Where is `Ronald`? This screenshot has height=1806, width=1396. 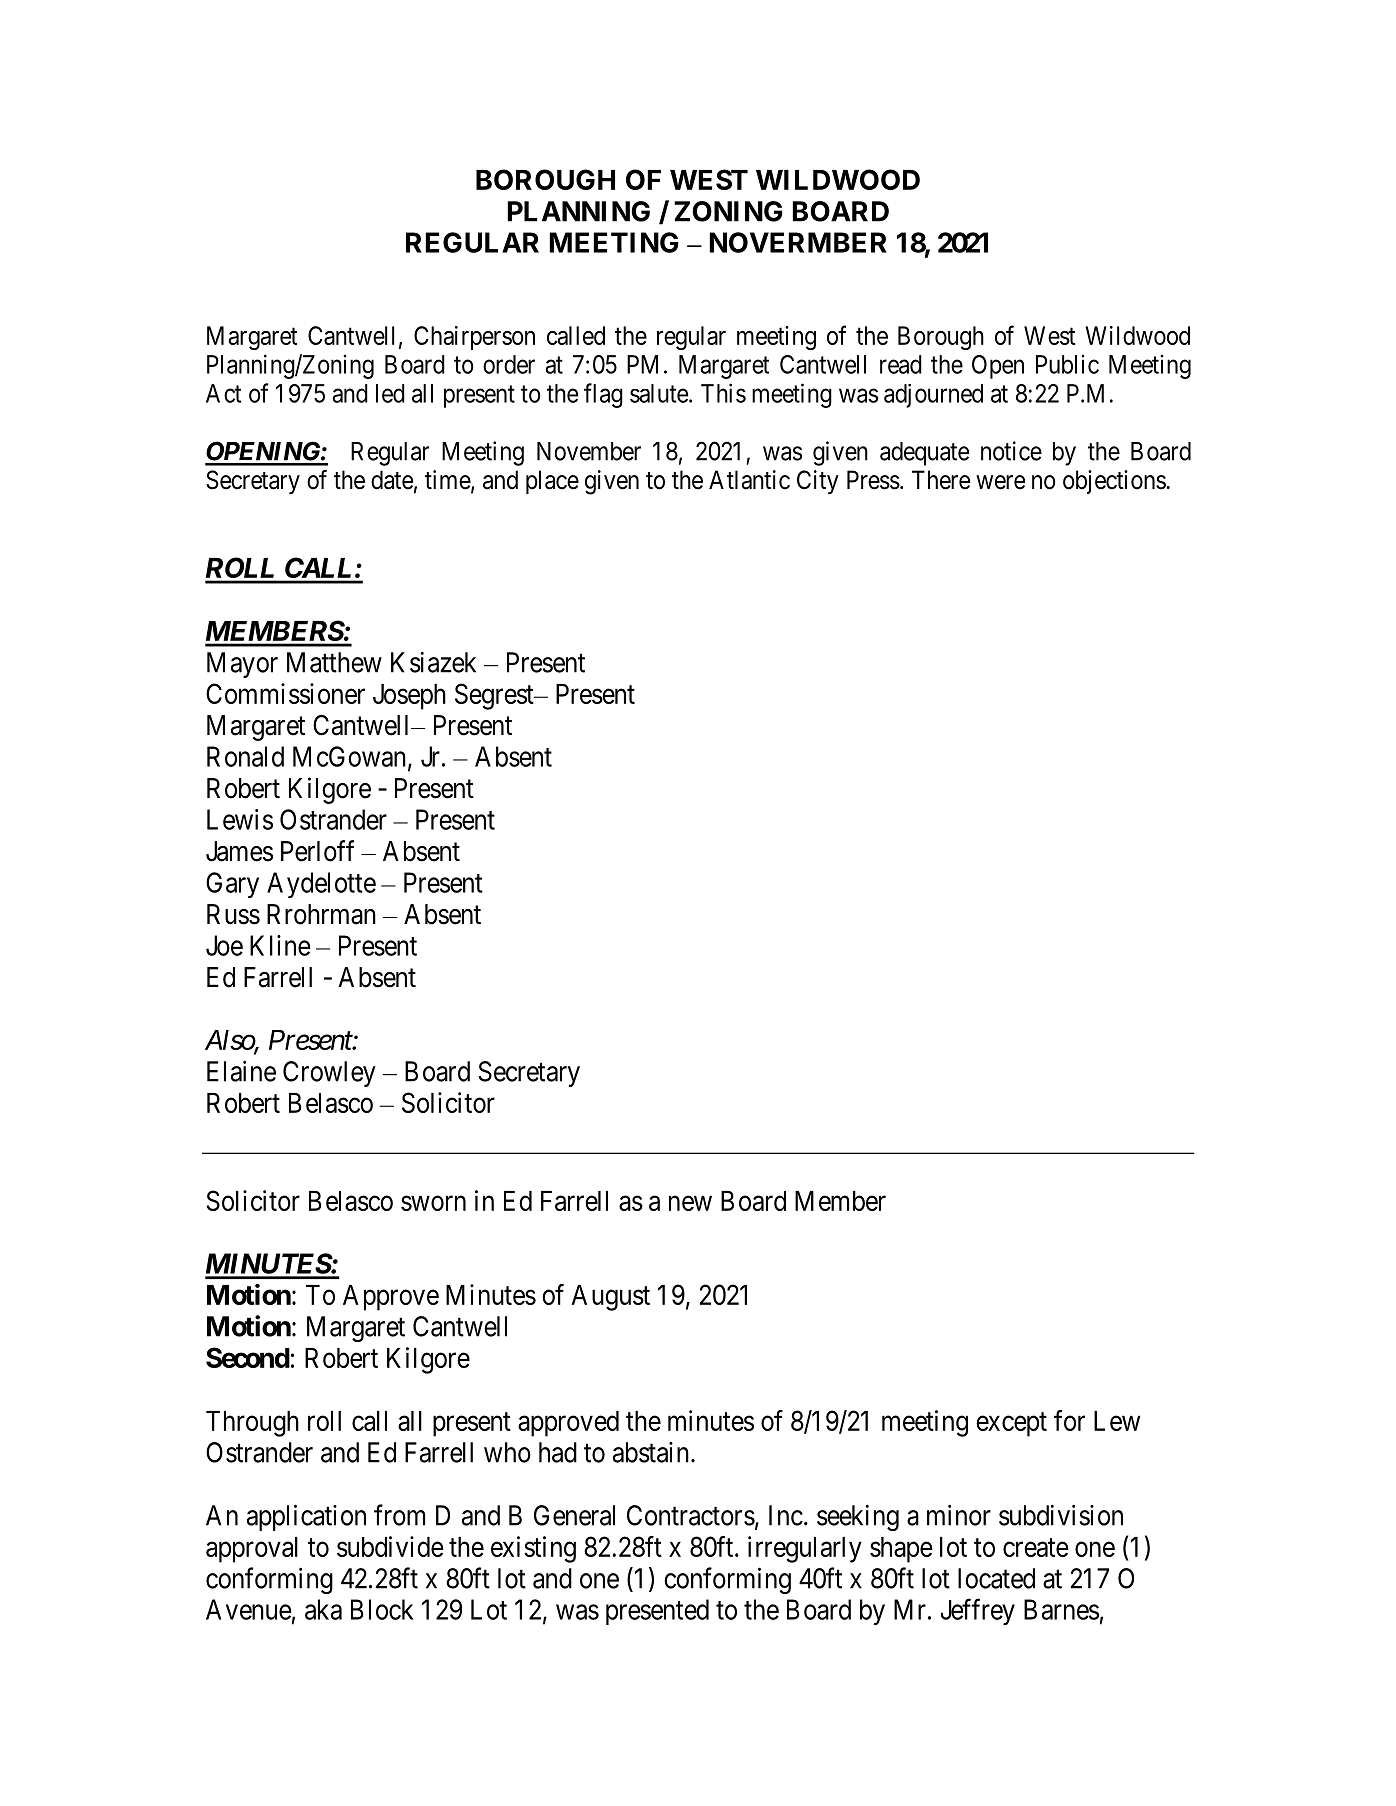 Ronald is located at coordinates (245, 756).
